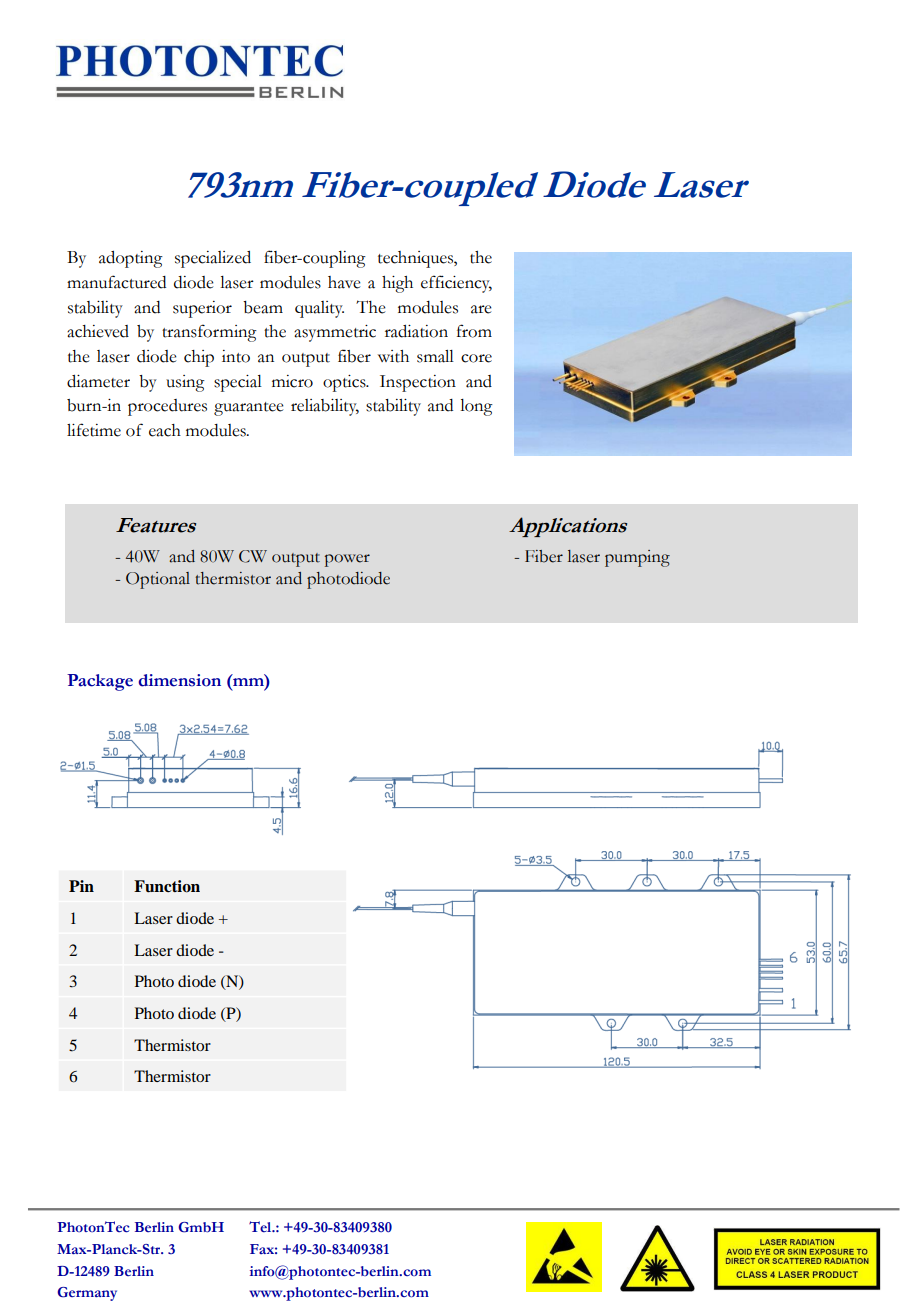  I want to click on Function, so click(167, 886).
